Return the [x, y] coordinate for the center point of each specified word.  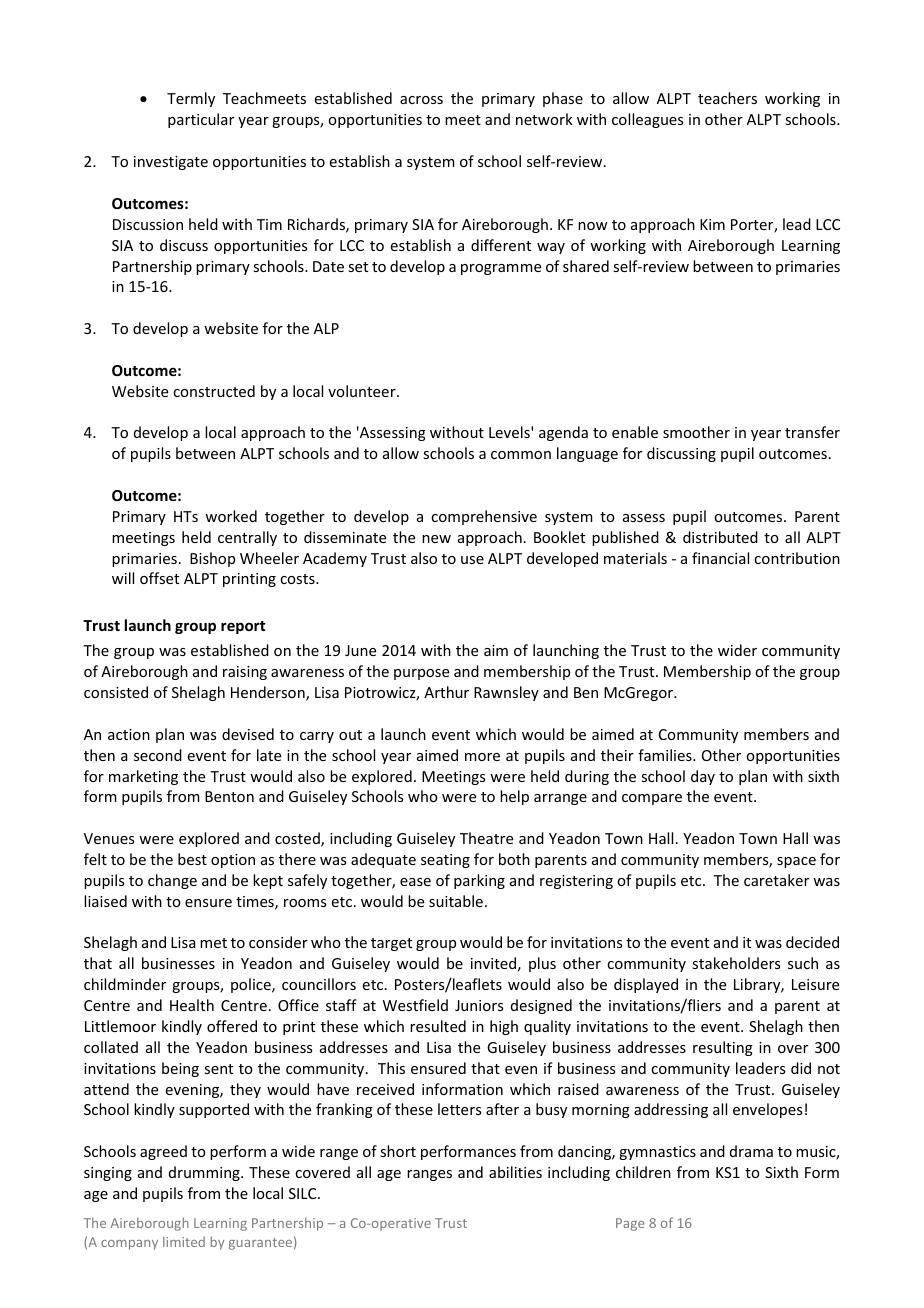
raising [245, 673]
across [421, 100]
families [666, 755]
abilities [515, 1172]
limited [184, 1241]
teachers [727, 98]
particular [201, 120]
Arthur [446, 692]
